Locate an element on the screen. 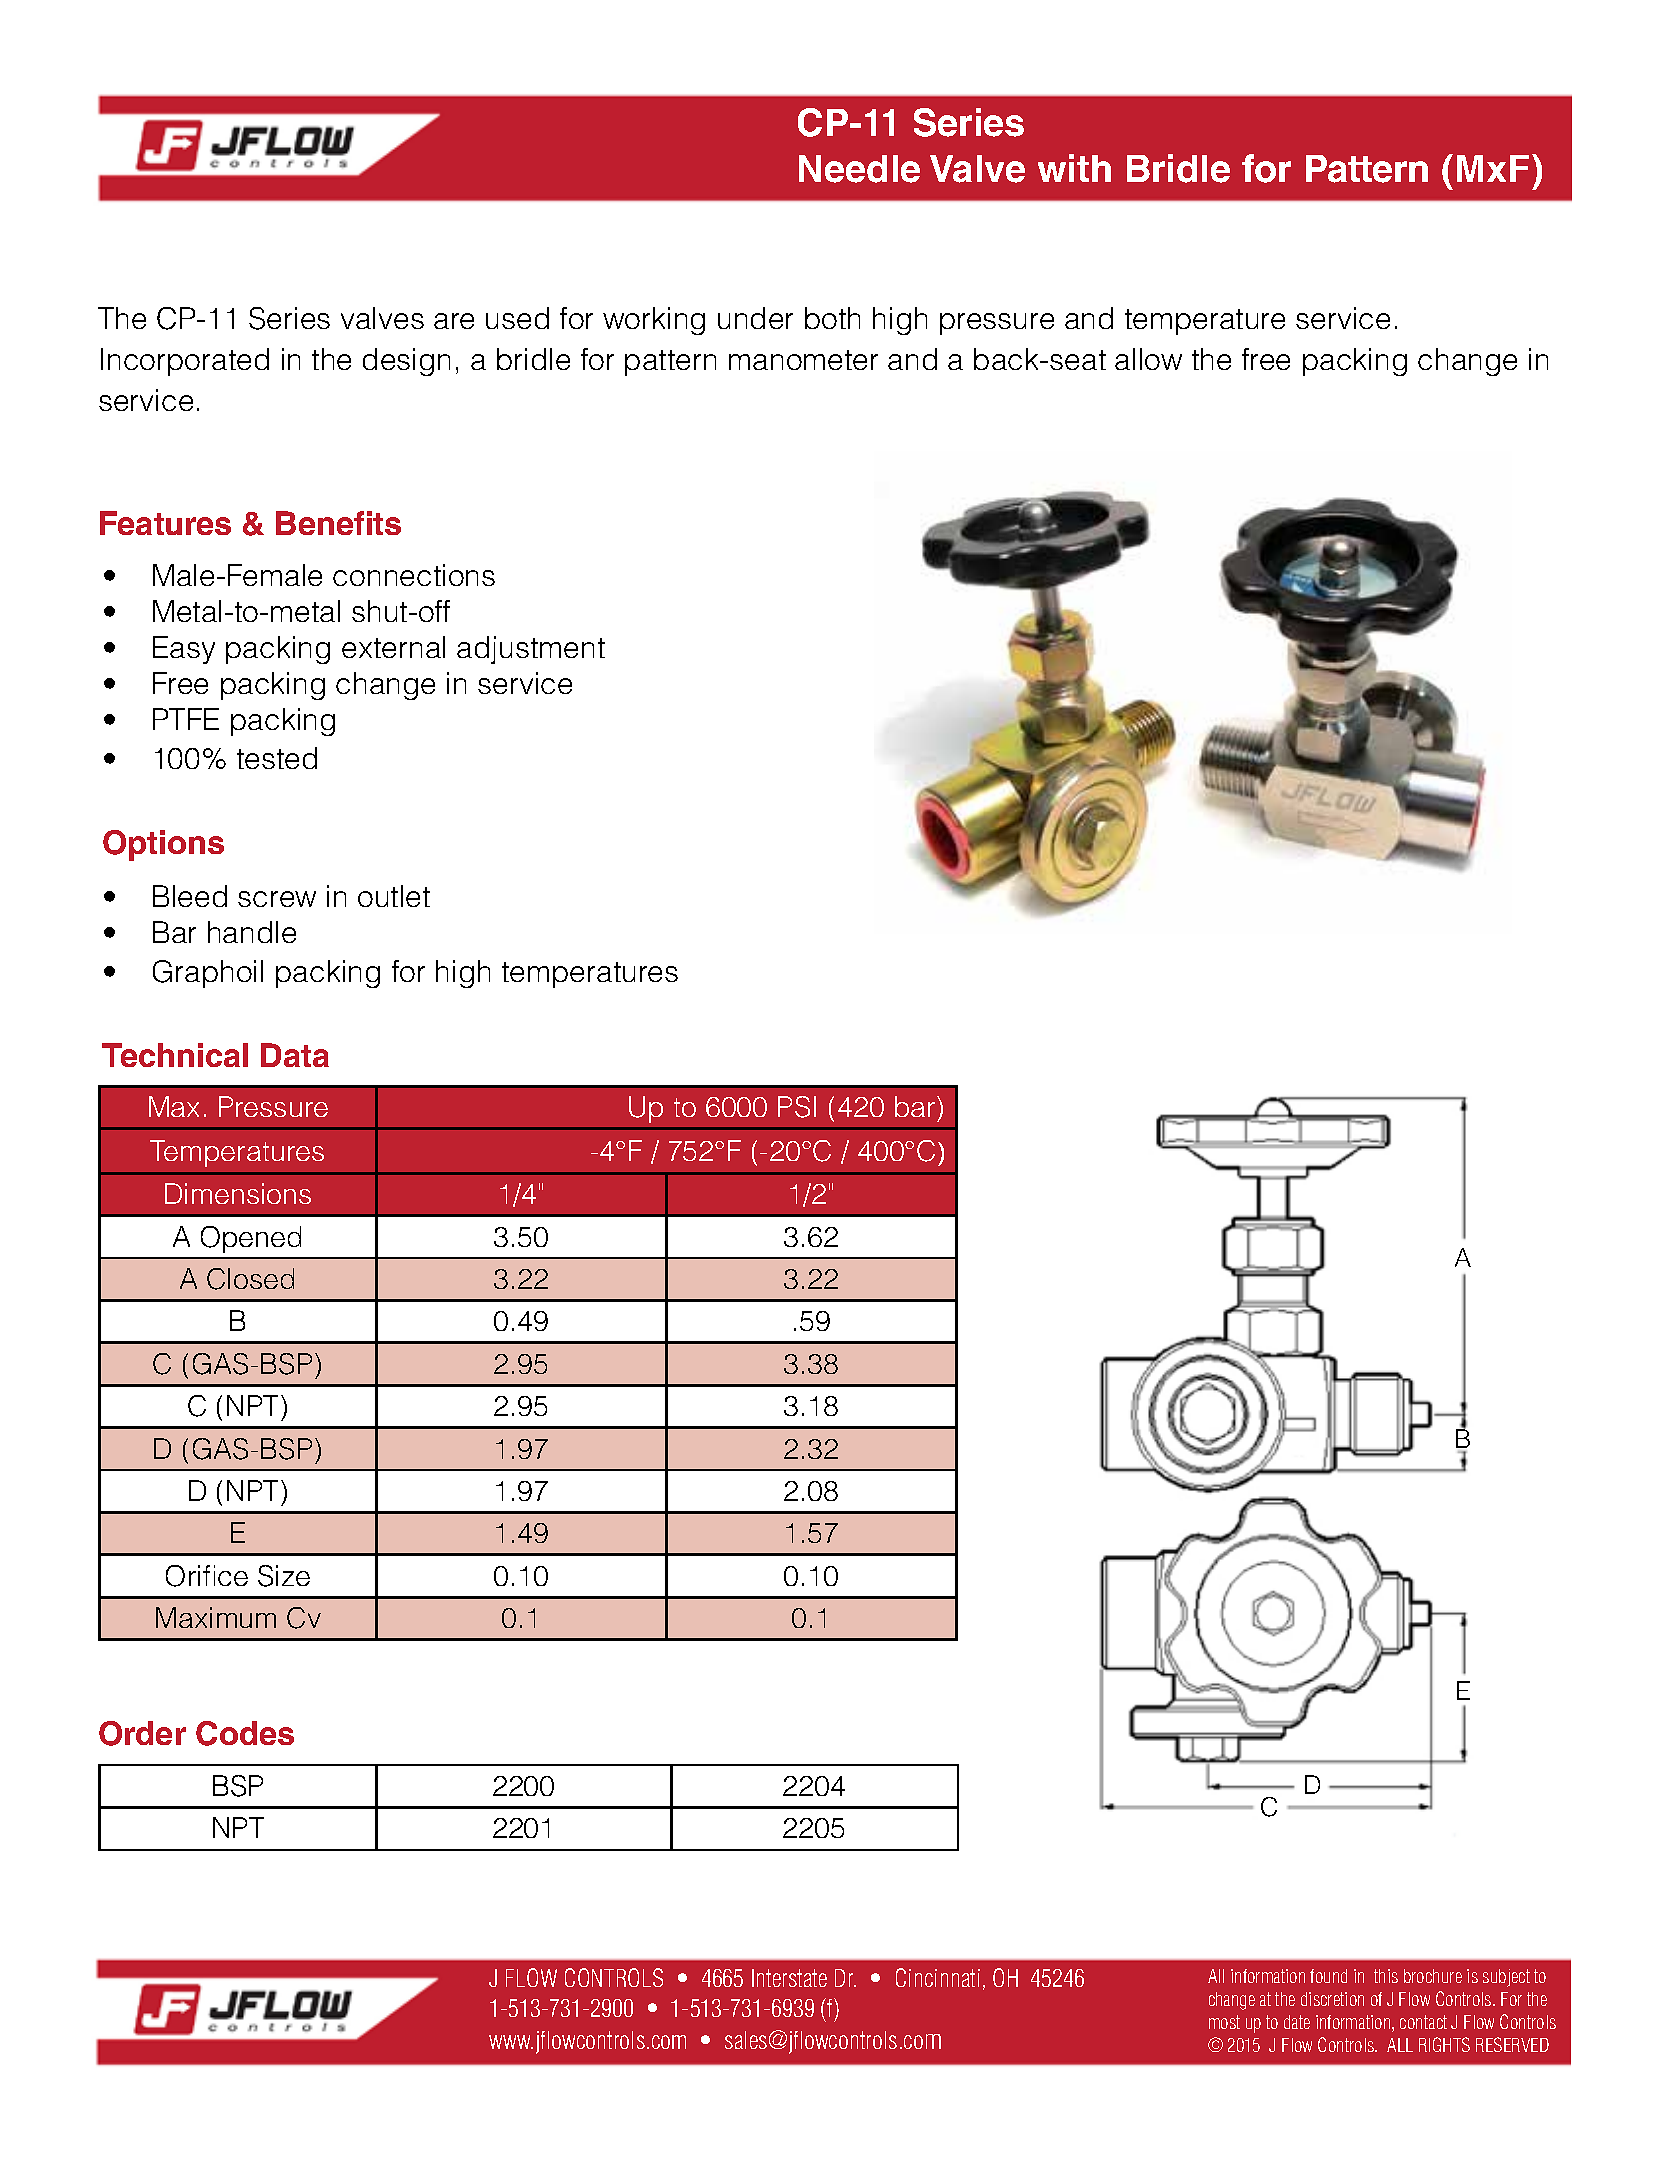 The height and width of the screenshot is (2161, 1670). Codes is located at coordinates (245, 1733).
